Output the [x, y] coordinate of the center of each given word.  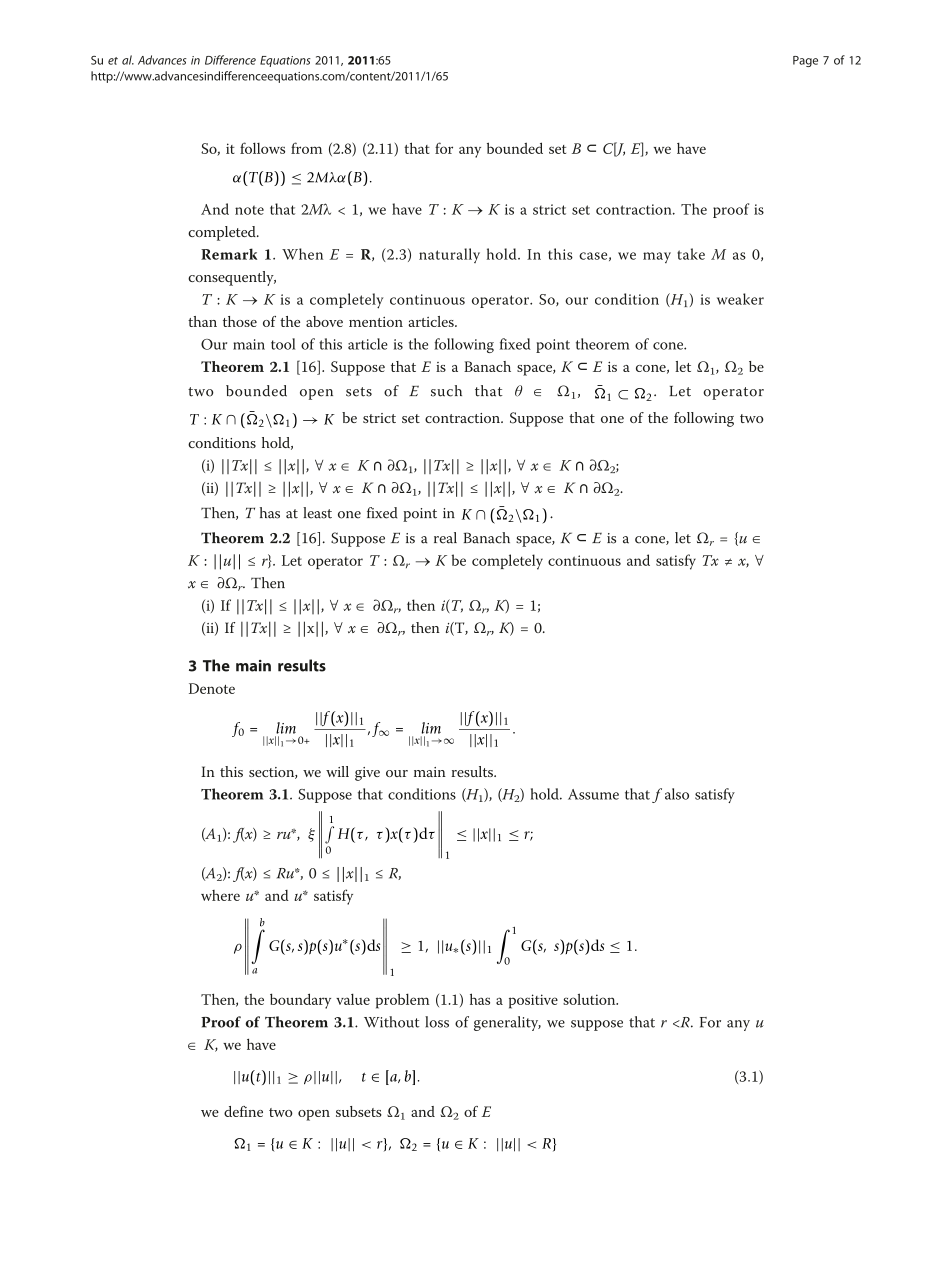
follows [262, 148]
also [677, 794]
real [445, 538]
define [243, 1111]
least [317, 513]
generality [507, 1023]
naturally [449, 255]
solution [590, 999]
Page [805, 61]
